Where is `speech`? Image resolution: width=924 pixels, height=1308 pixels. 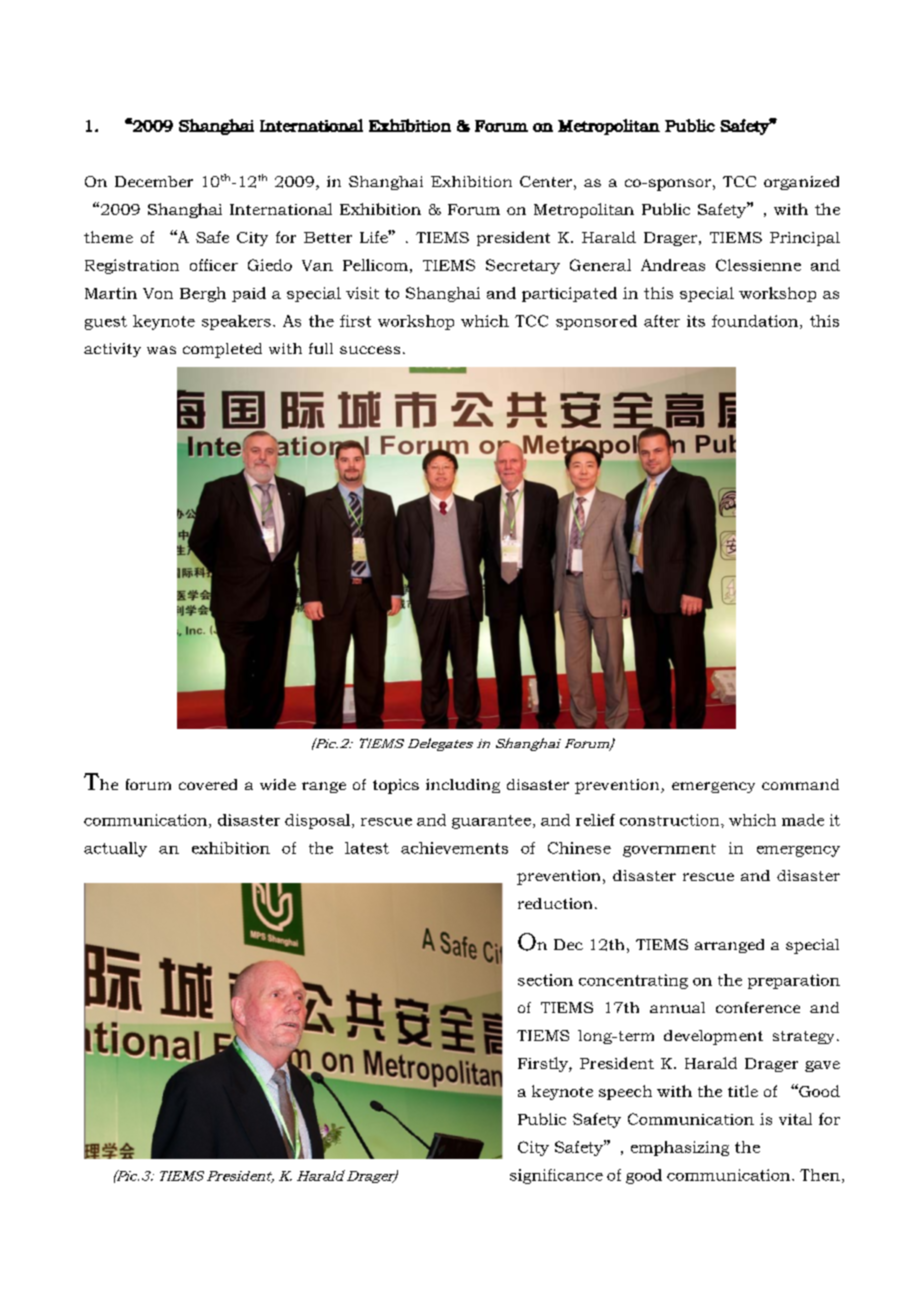
speech is located at coordinates (625, 1092).
